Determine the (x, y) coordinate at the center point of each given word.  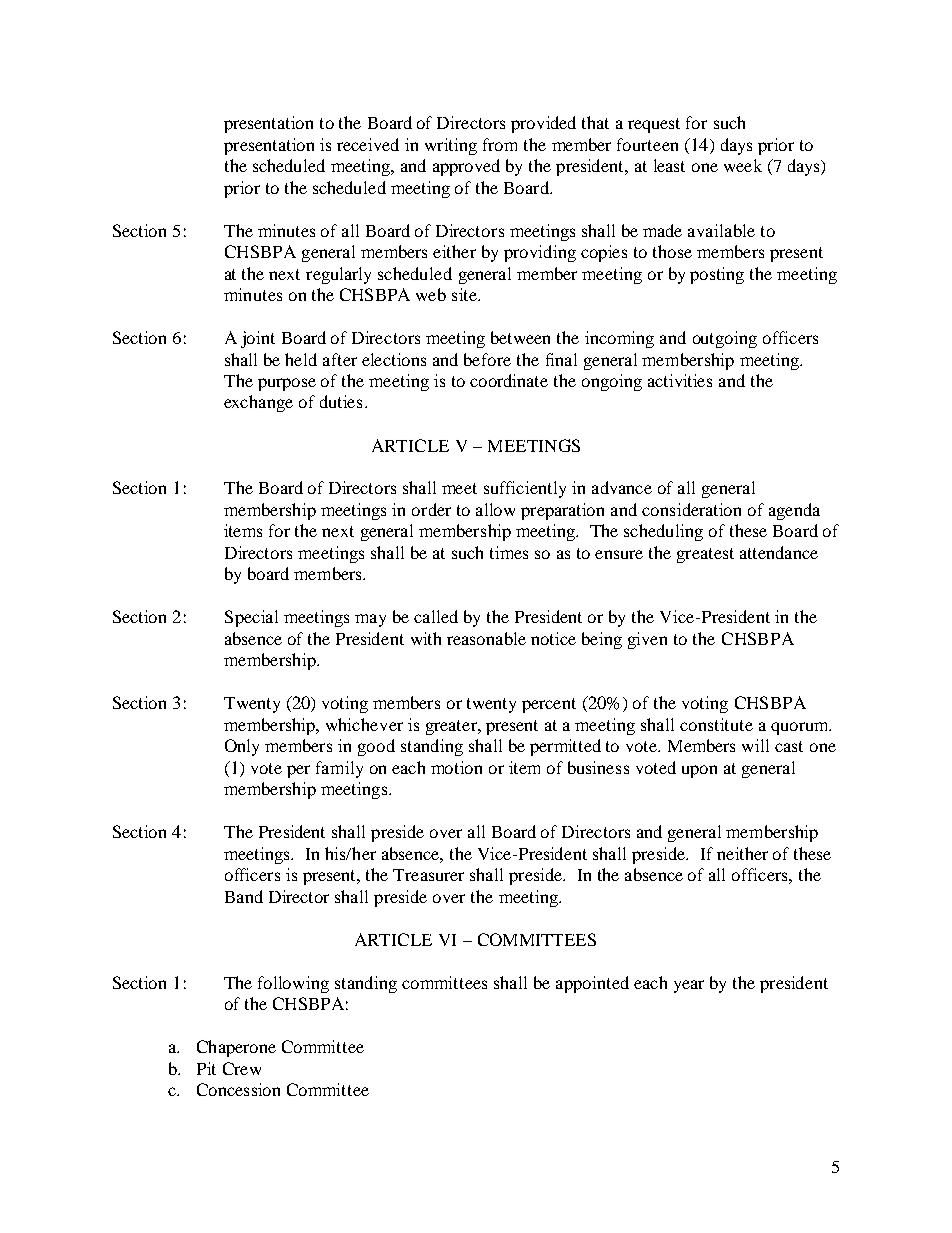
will (755, 745)
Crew (242, 1068)
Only (242, 747)
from (500, 144)
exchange (258, 403)
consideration (691, 509)
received (368, 144)
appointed (592, 984)
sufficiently (525, 489)
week (743, 165)
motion (456, 767)
